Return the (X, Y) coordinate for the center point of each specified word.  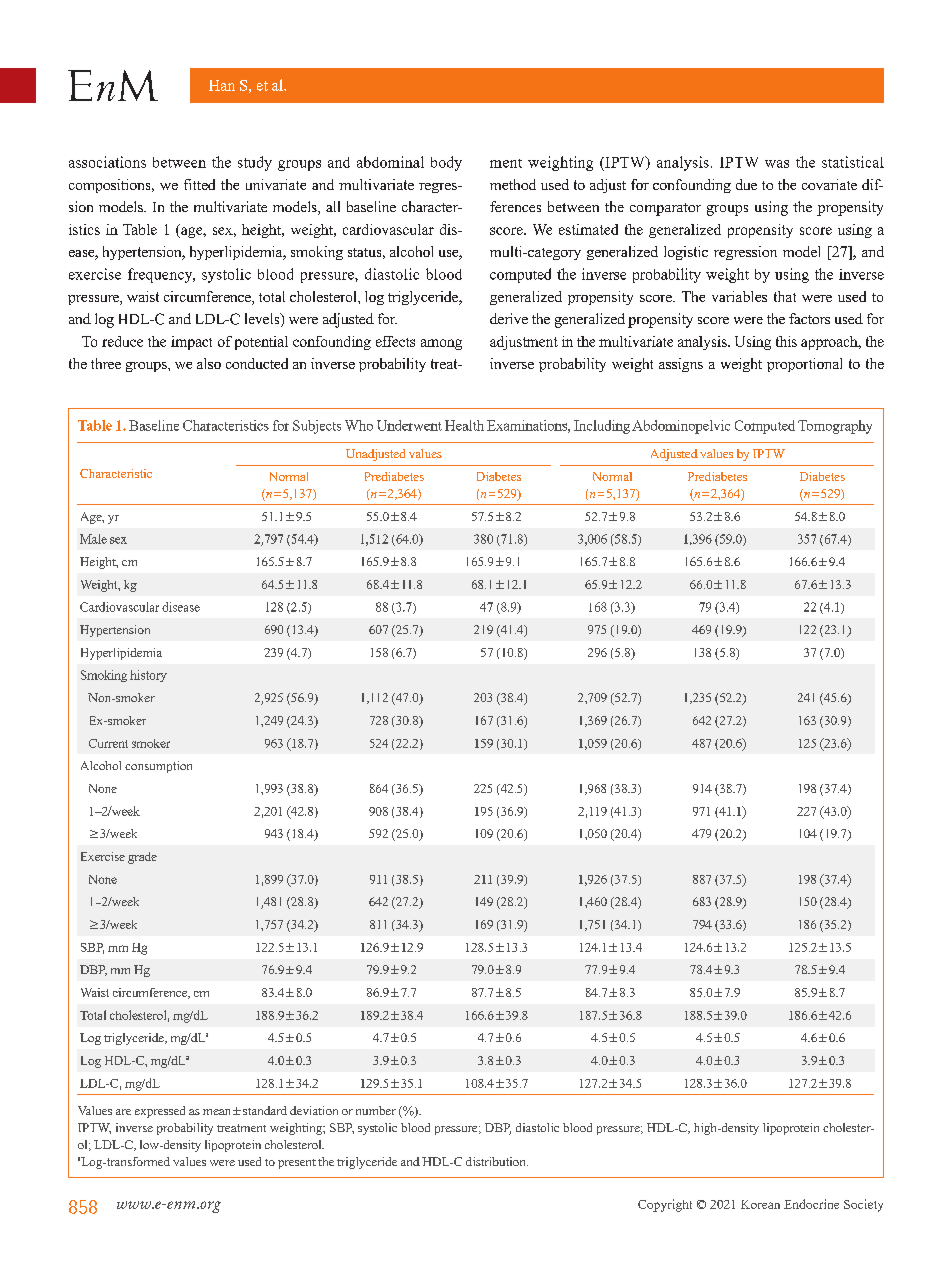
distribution (497, 1161)
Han (222, 85)
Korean (760, 1204)
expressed (160, 1112)
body (446, 163)
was (777, 164)
